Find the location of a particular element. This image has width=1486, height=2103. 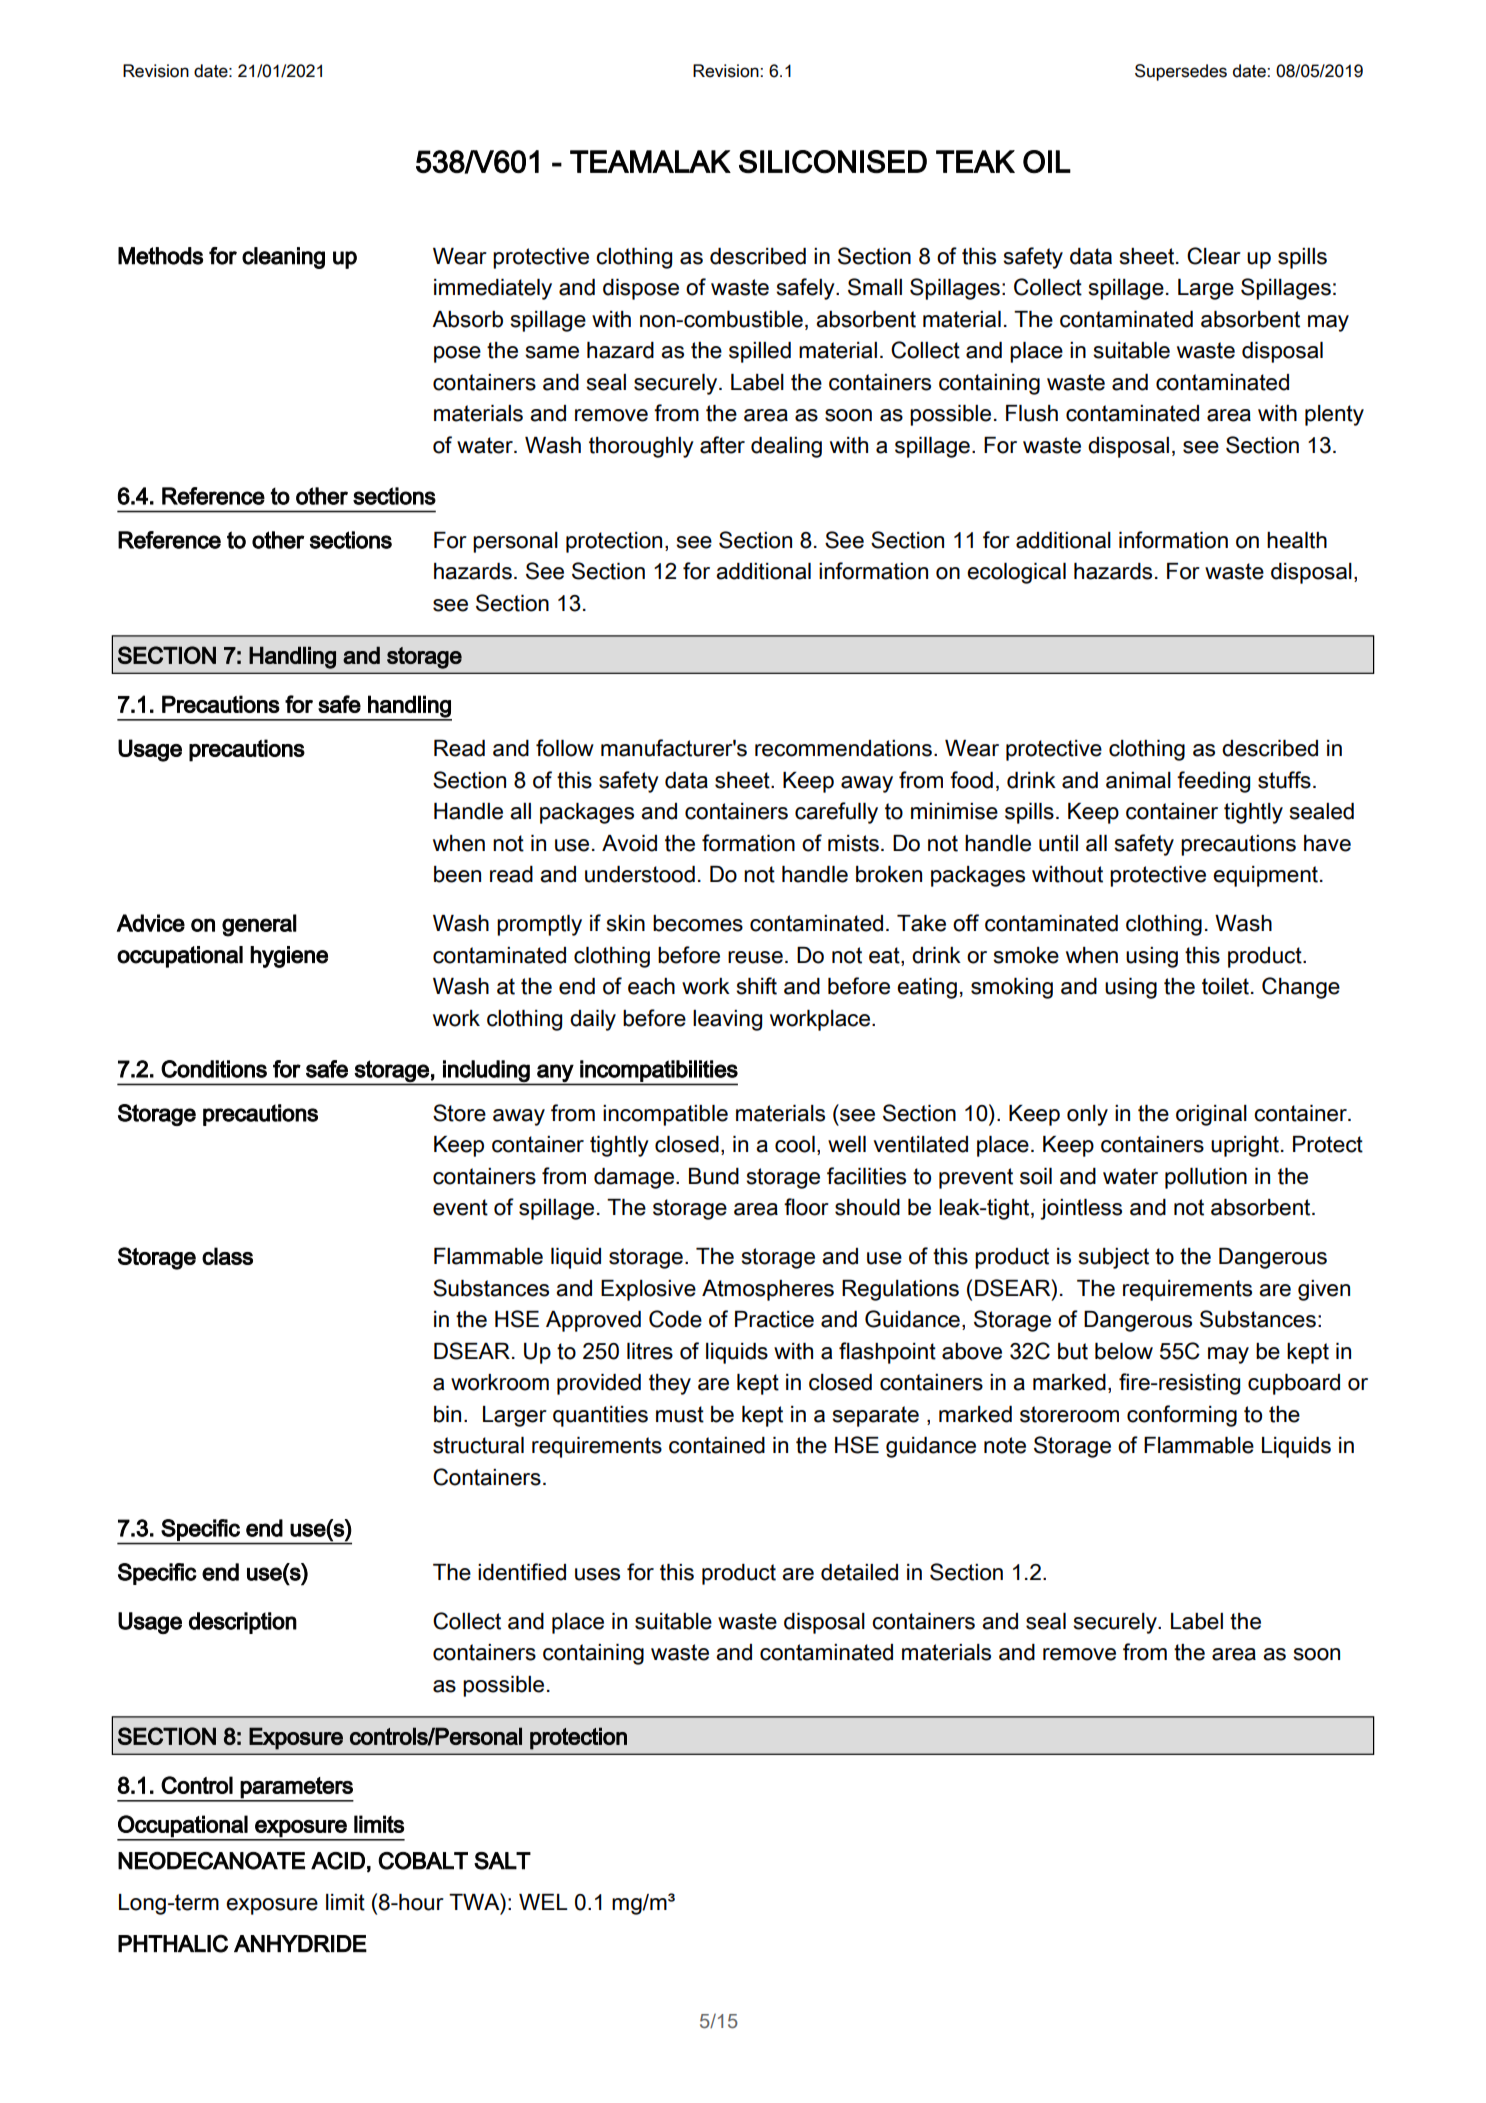

follow is located at coordinates (565, 748).
